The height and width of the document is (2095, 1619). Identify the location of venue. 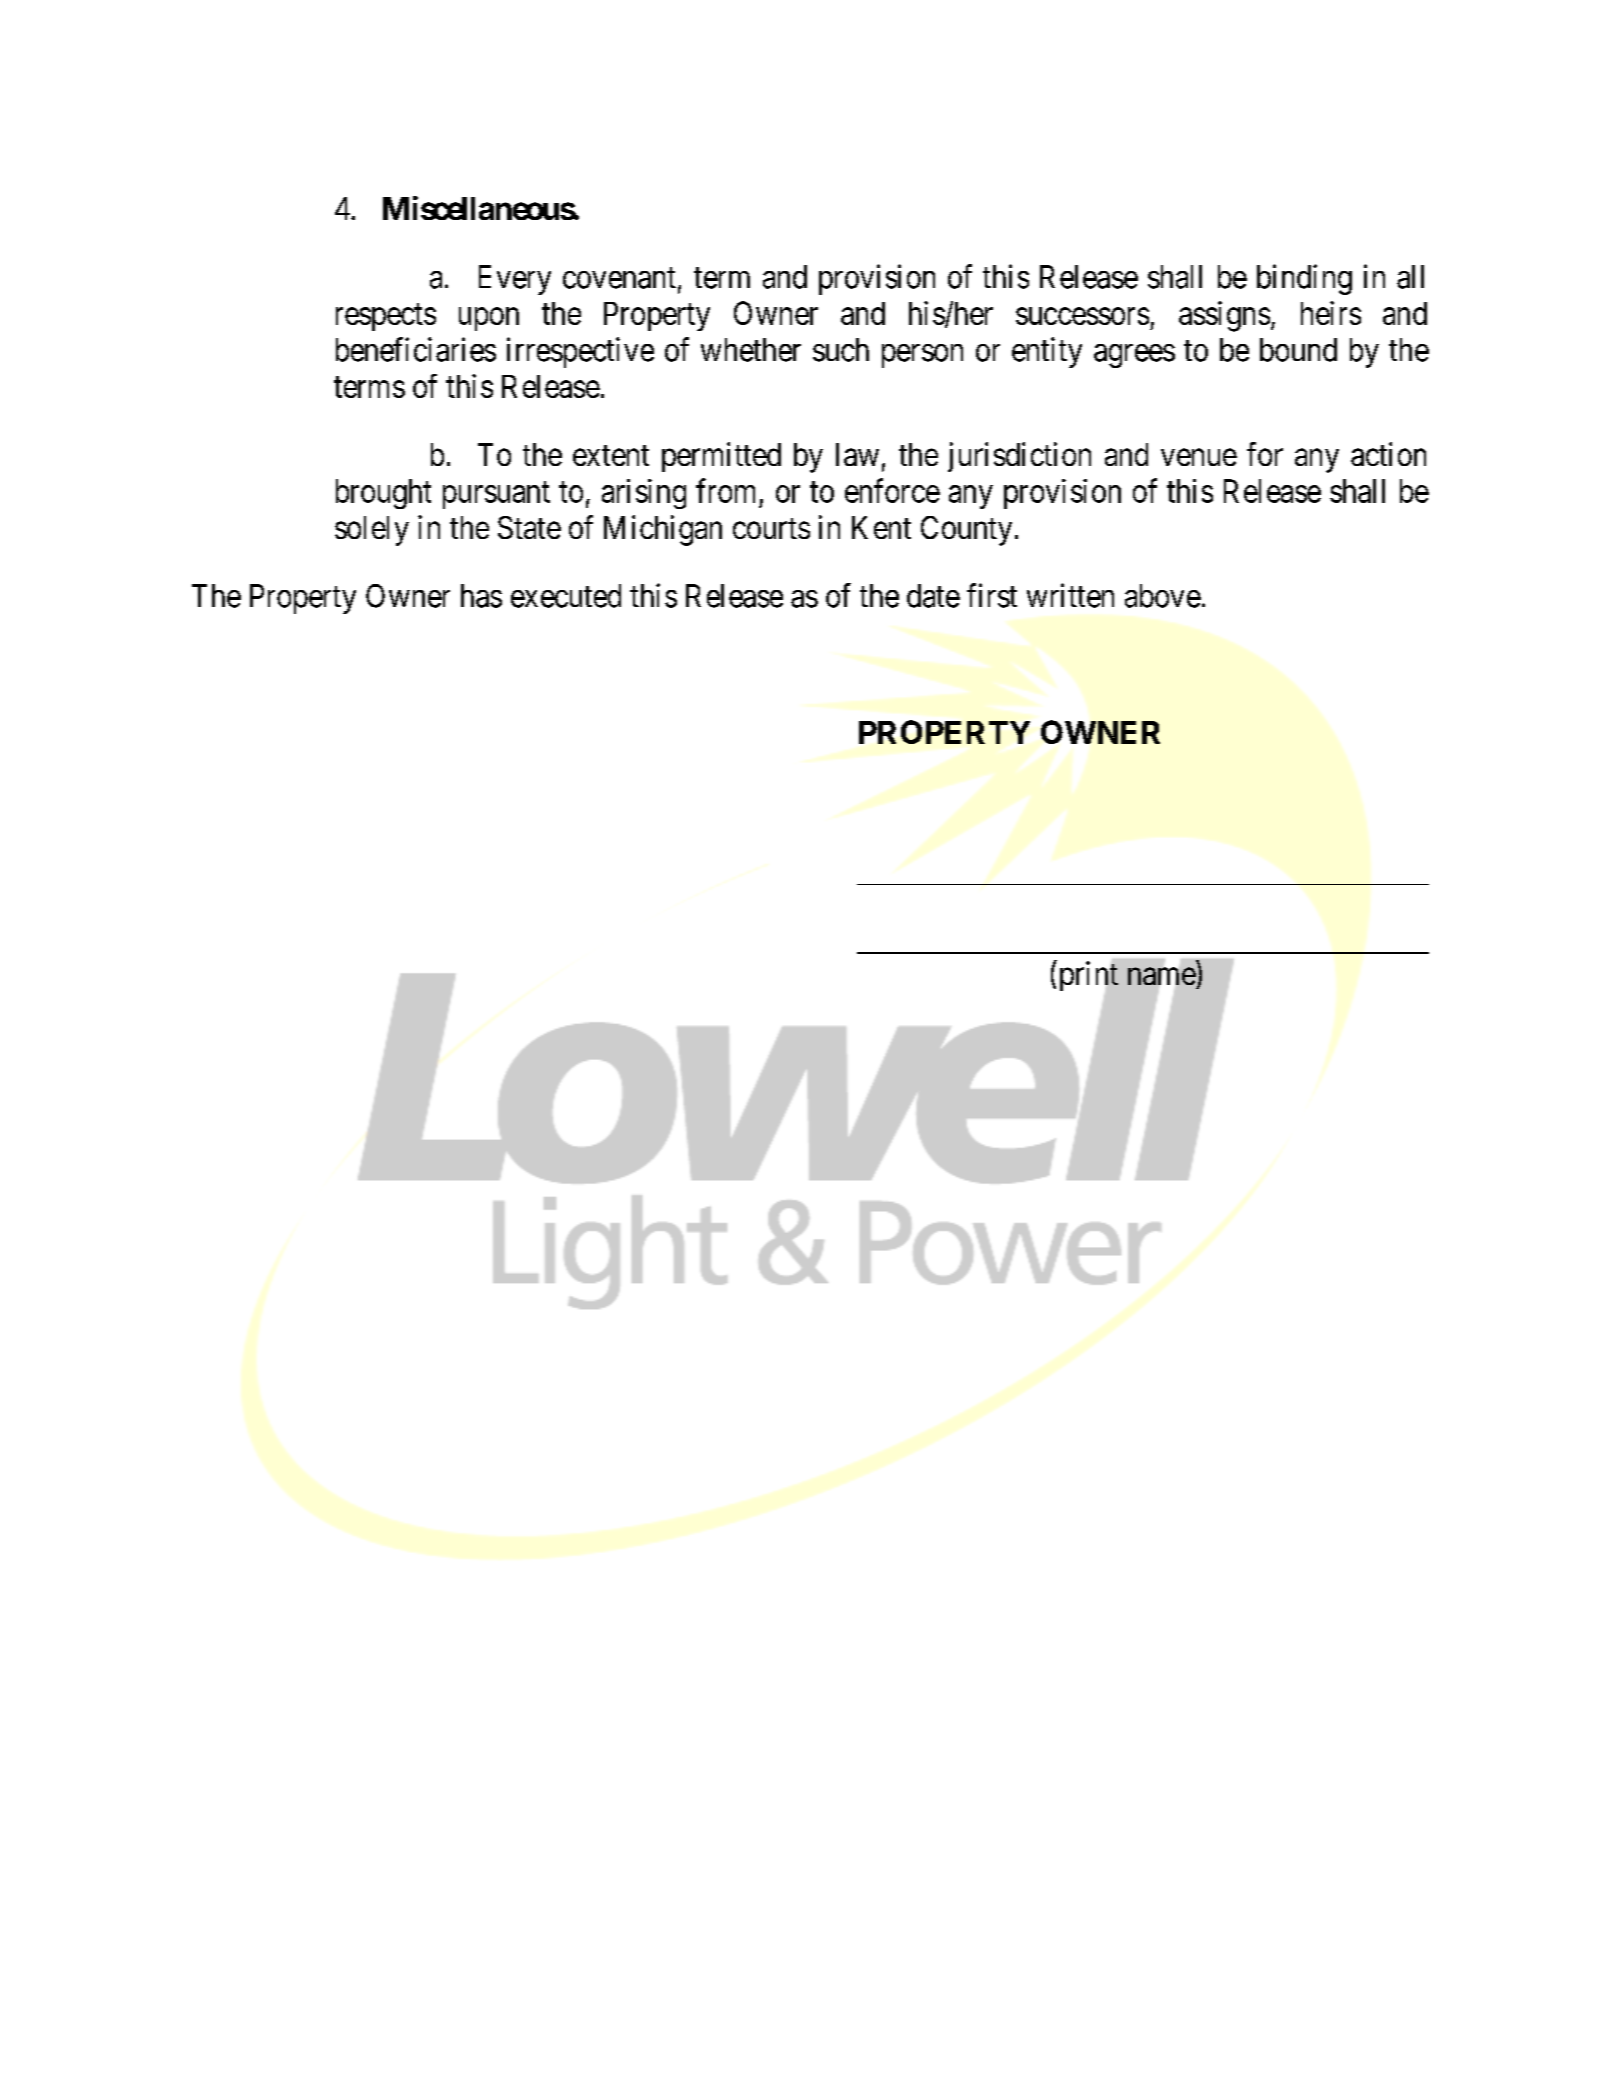
(1199, 457).
